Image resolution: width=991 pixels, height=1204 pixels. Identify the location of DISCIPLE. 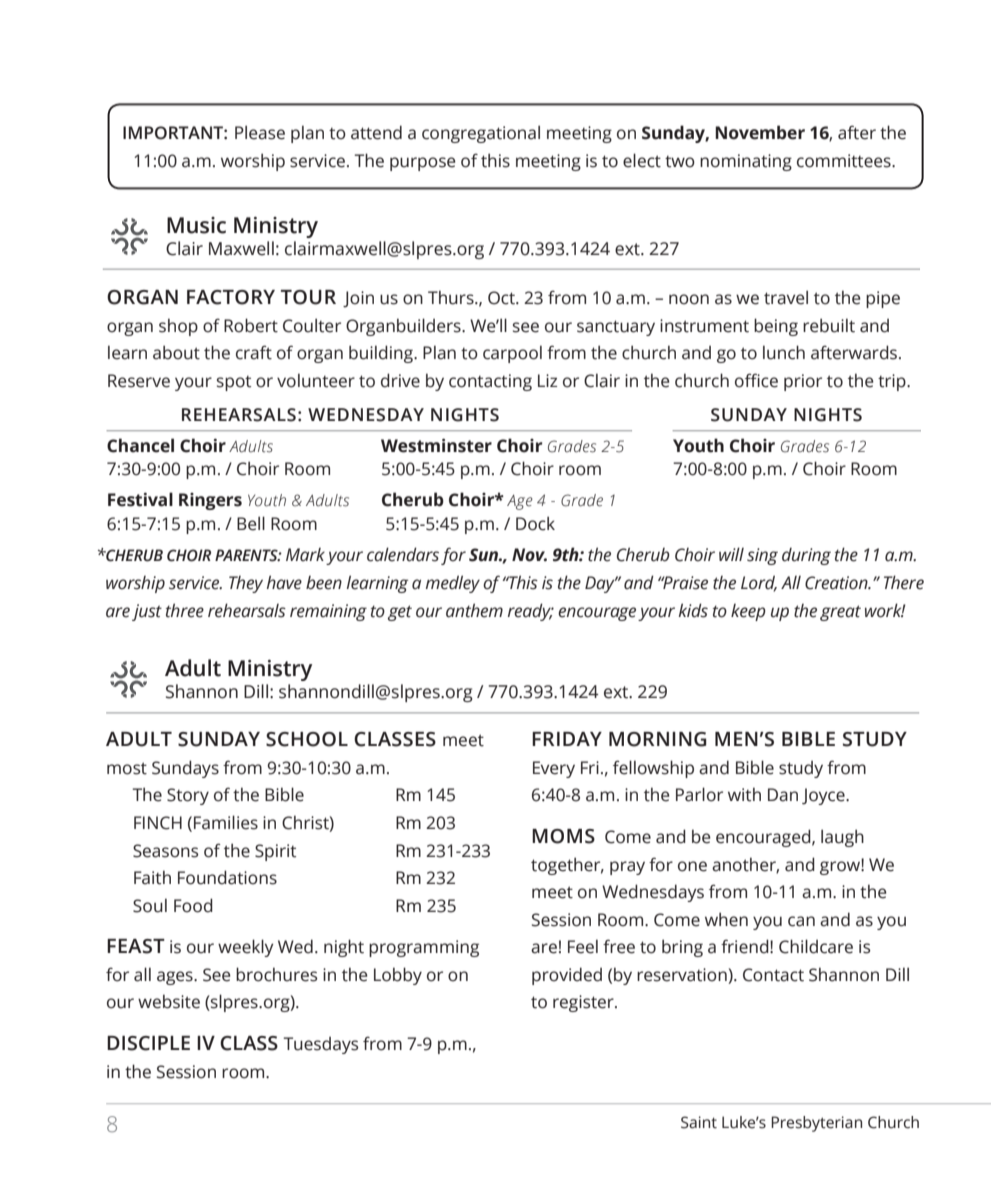
(148, 1043).
